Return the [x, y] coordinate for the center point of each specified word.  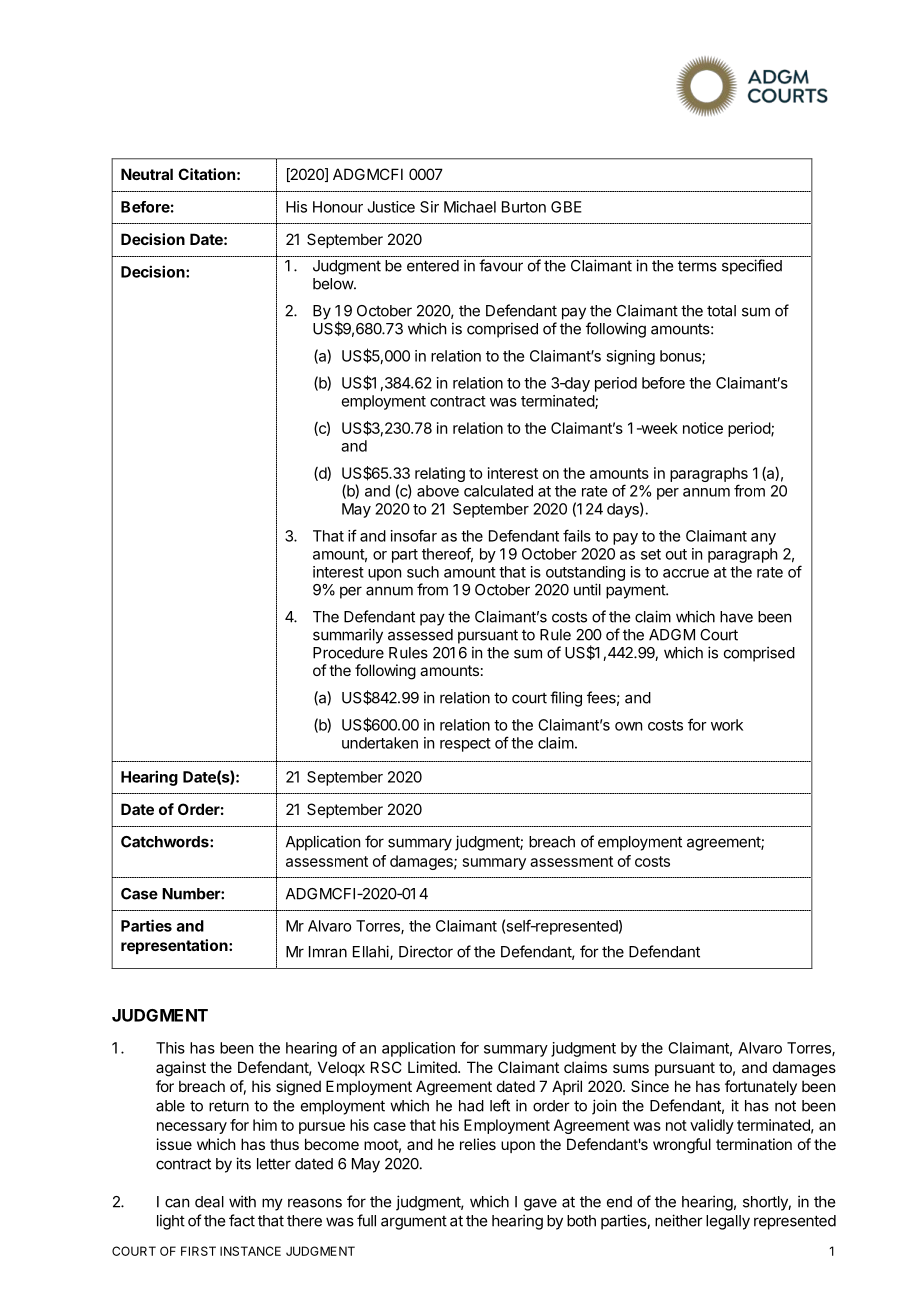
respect [465, 745]
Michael [470, 207]
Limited [433, 1067]
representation [175, 946]
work [727, 725]
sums [631, 1068]
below [334, 284]
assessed [420, 635]
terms [697, 266]
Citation [206, 174]
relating [440, 474]
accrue [686, 573]
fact [242, 1220]
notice [703, 428]
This [170, 1048]
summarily [348, 636]
